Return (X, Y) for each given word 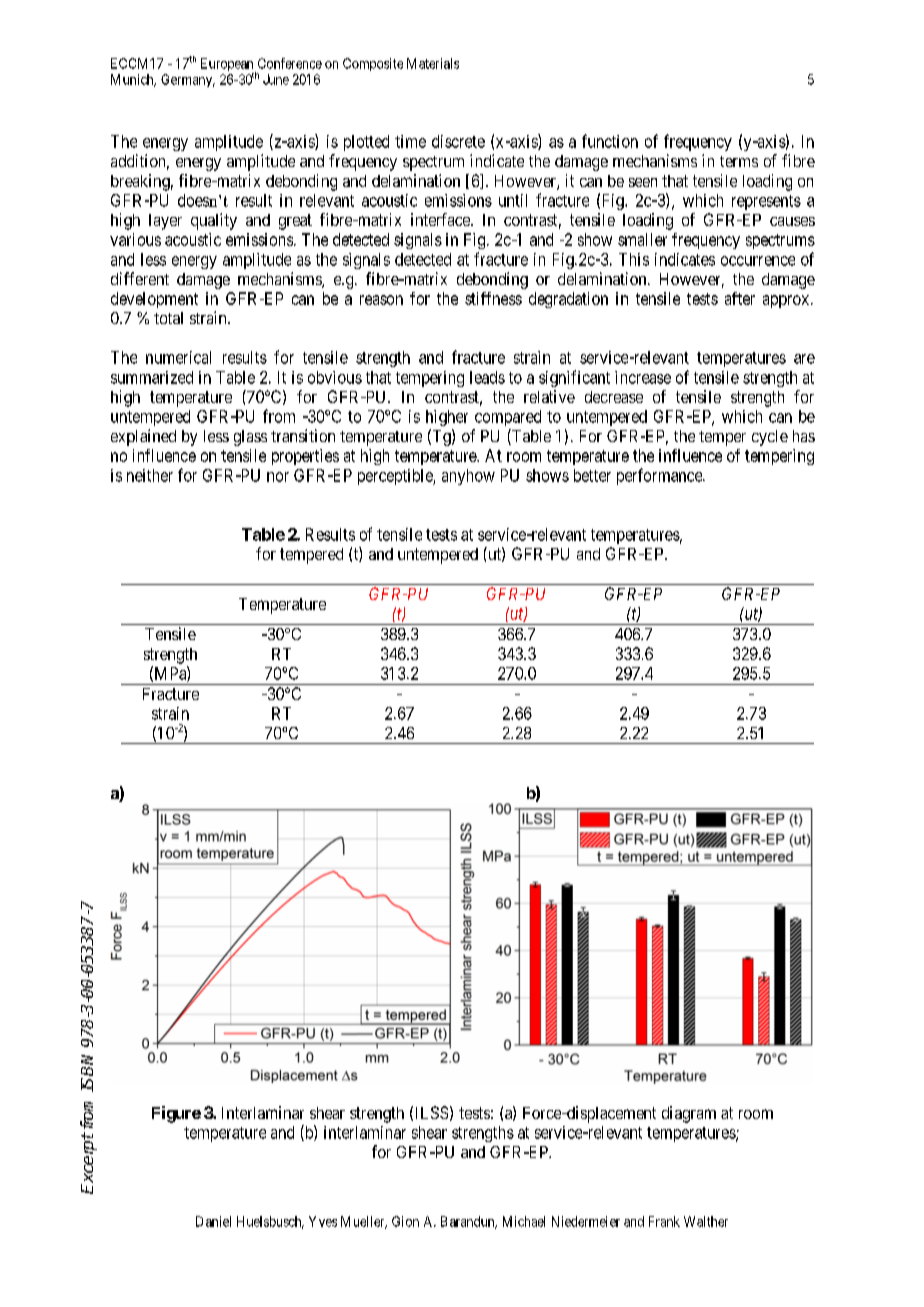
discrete (458, 141)
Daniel (213, 1221)
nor (278, 477)
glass (250, 438)
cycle (770, 438)
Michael (524, 1221)
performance (660, 476)
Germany (188, 80)
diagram (689, 1114)
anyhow (468, 477)
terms (739, 161)
